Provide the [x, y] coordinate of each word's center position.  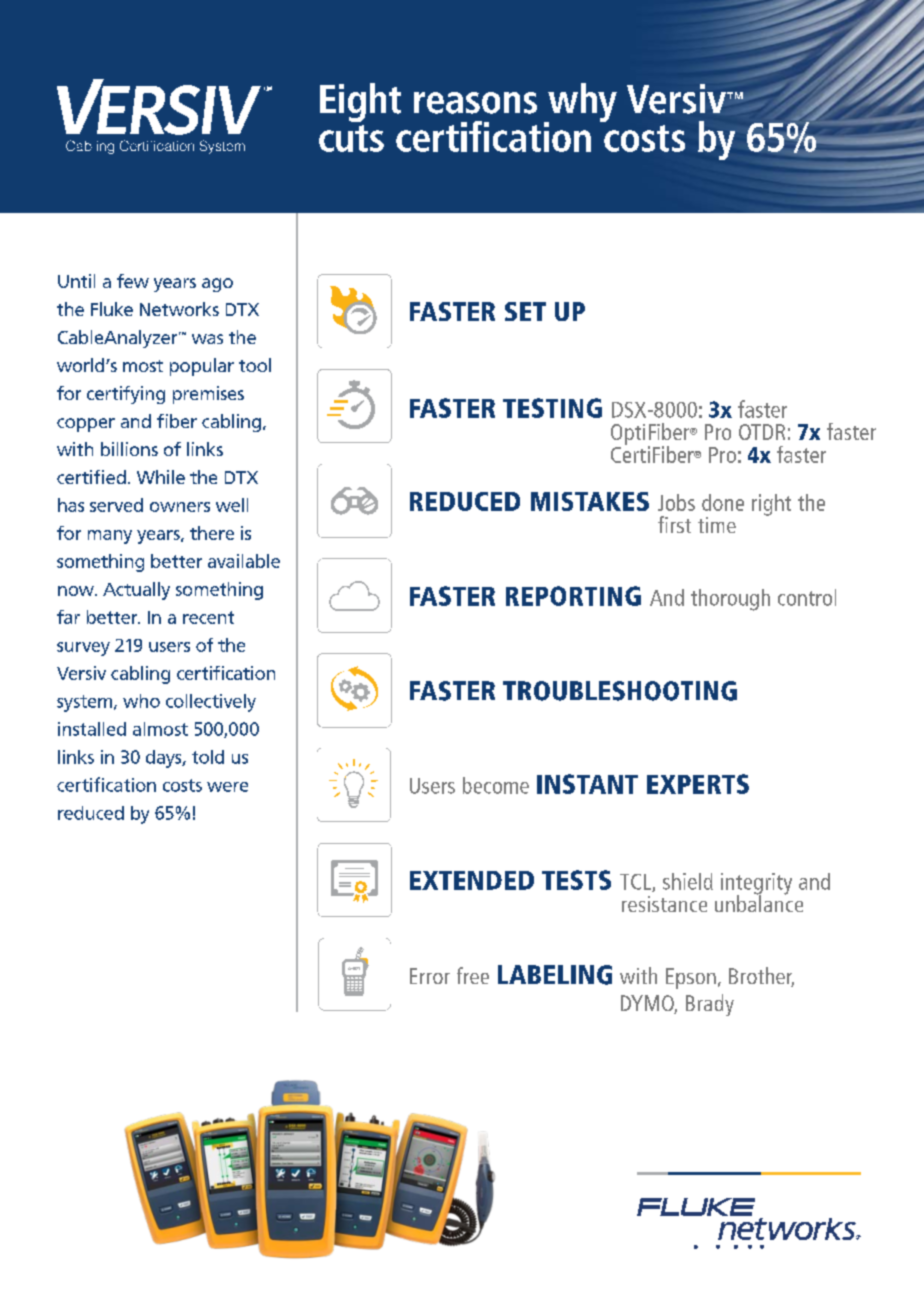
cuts [351, 138]
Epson [691, 978]
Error [430, 976]
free [473, 975]
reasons [475, 103]
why [581, 104]
